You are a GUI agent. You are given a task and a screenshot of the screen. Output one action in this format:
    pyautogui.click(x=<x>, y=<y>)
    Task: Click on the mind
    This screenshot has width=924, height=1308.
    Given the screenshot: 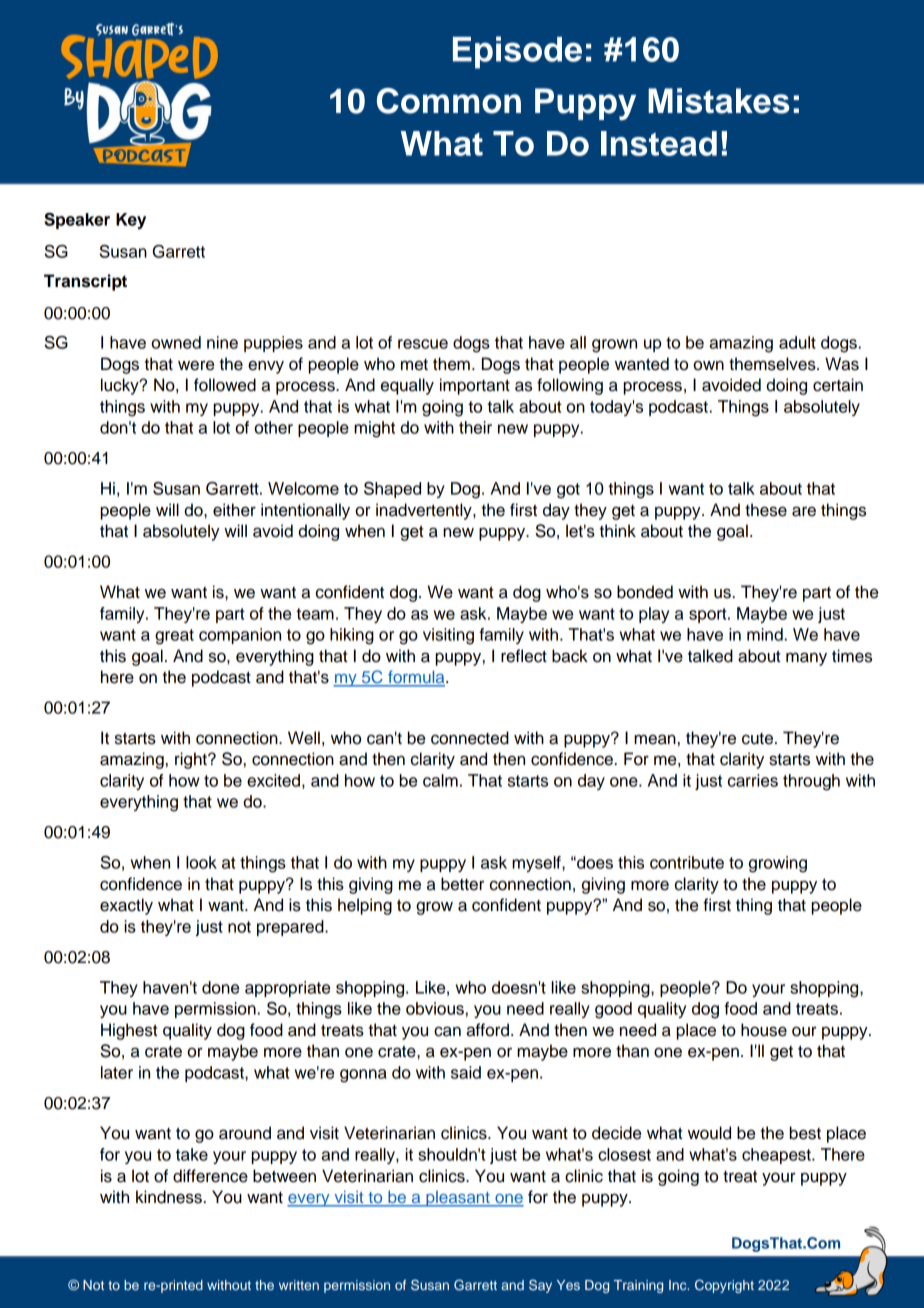 What is the action you would take?
    pyautogui.click(x=765, y=634)
